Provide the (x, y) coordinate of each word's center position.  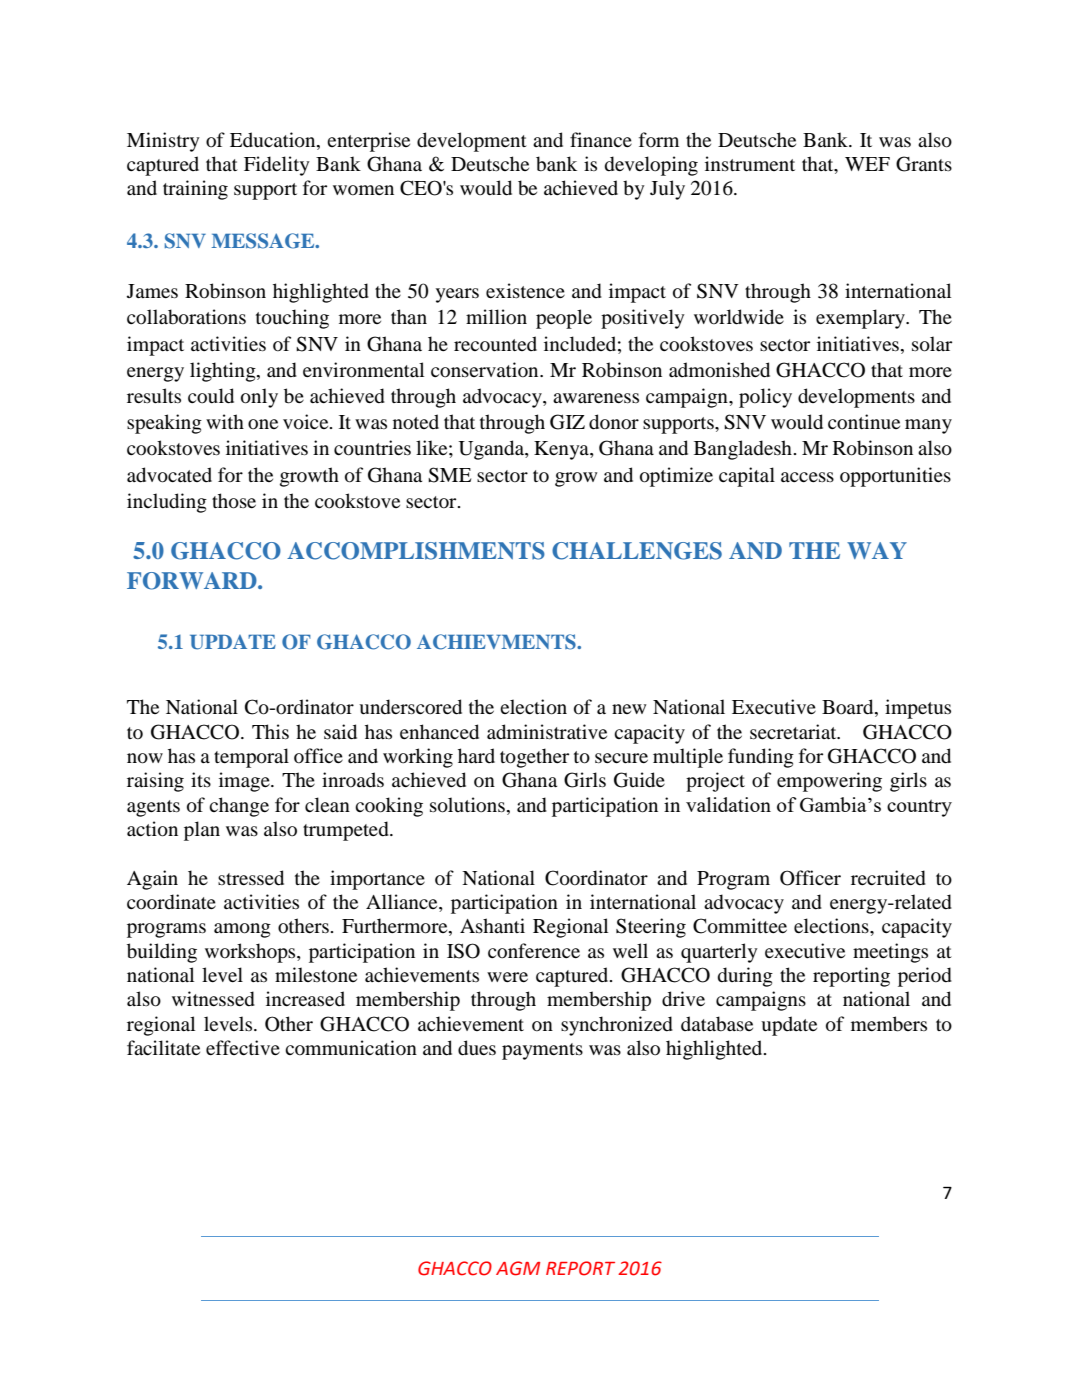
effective (243, 1047)
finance (601, 139)
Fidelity (277, 166)
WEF (867, 164)
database (717, 1024)
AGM (518, 1268)
